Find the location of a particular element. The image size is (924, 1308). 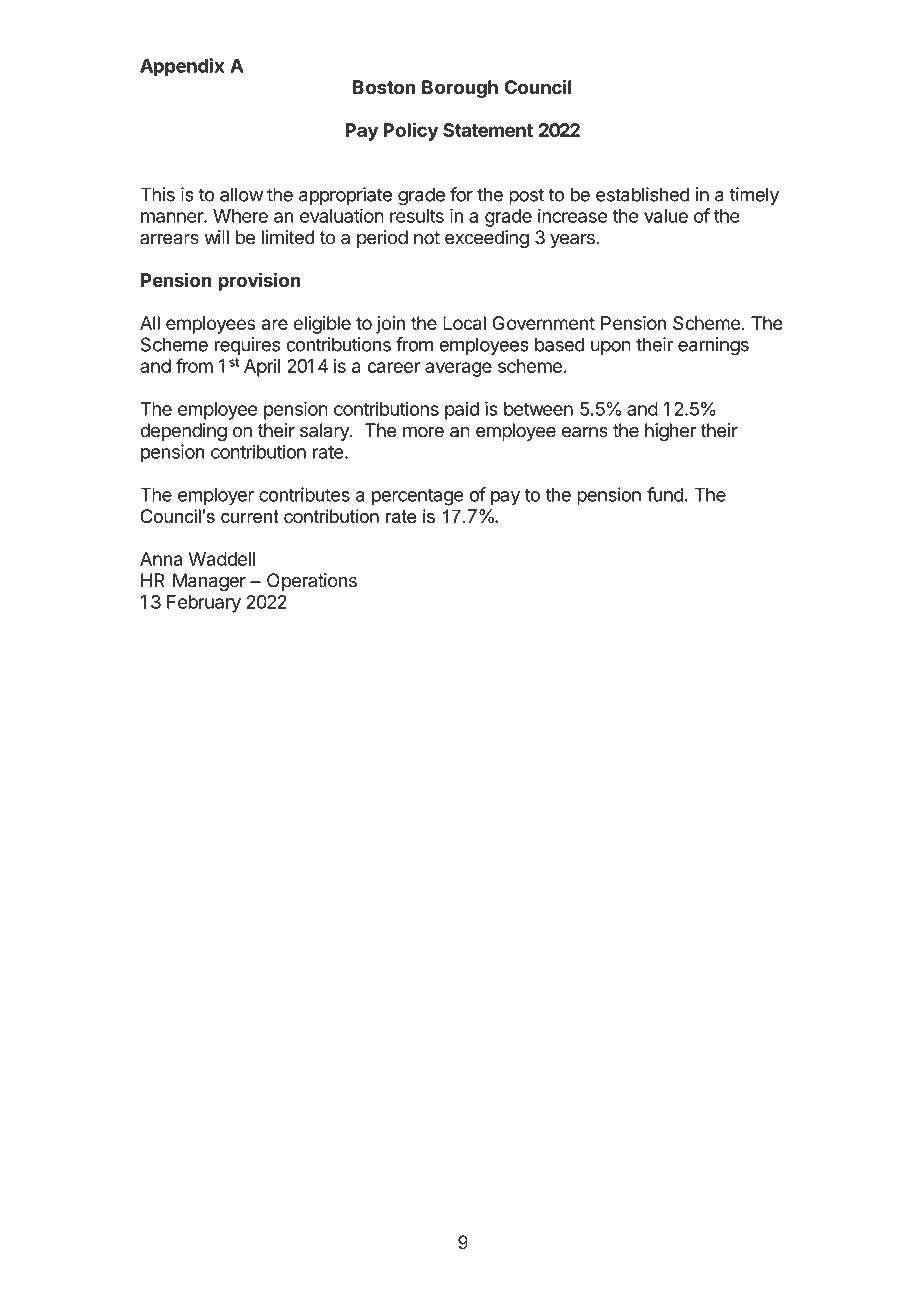

Borough is located at coordinates (460, 89).
